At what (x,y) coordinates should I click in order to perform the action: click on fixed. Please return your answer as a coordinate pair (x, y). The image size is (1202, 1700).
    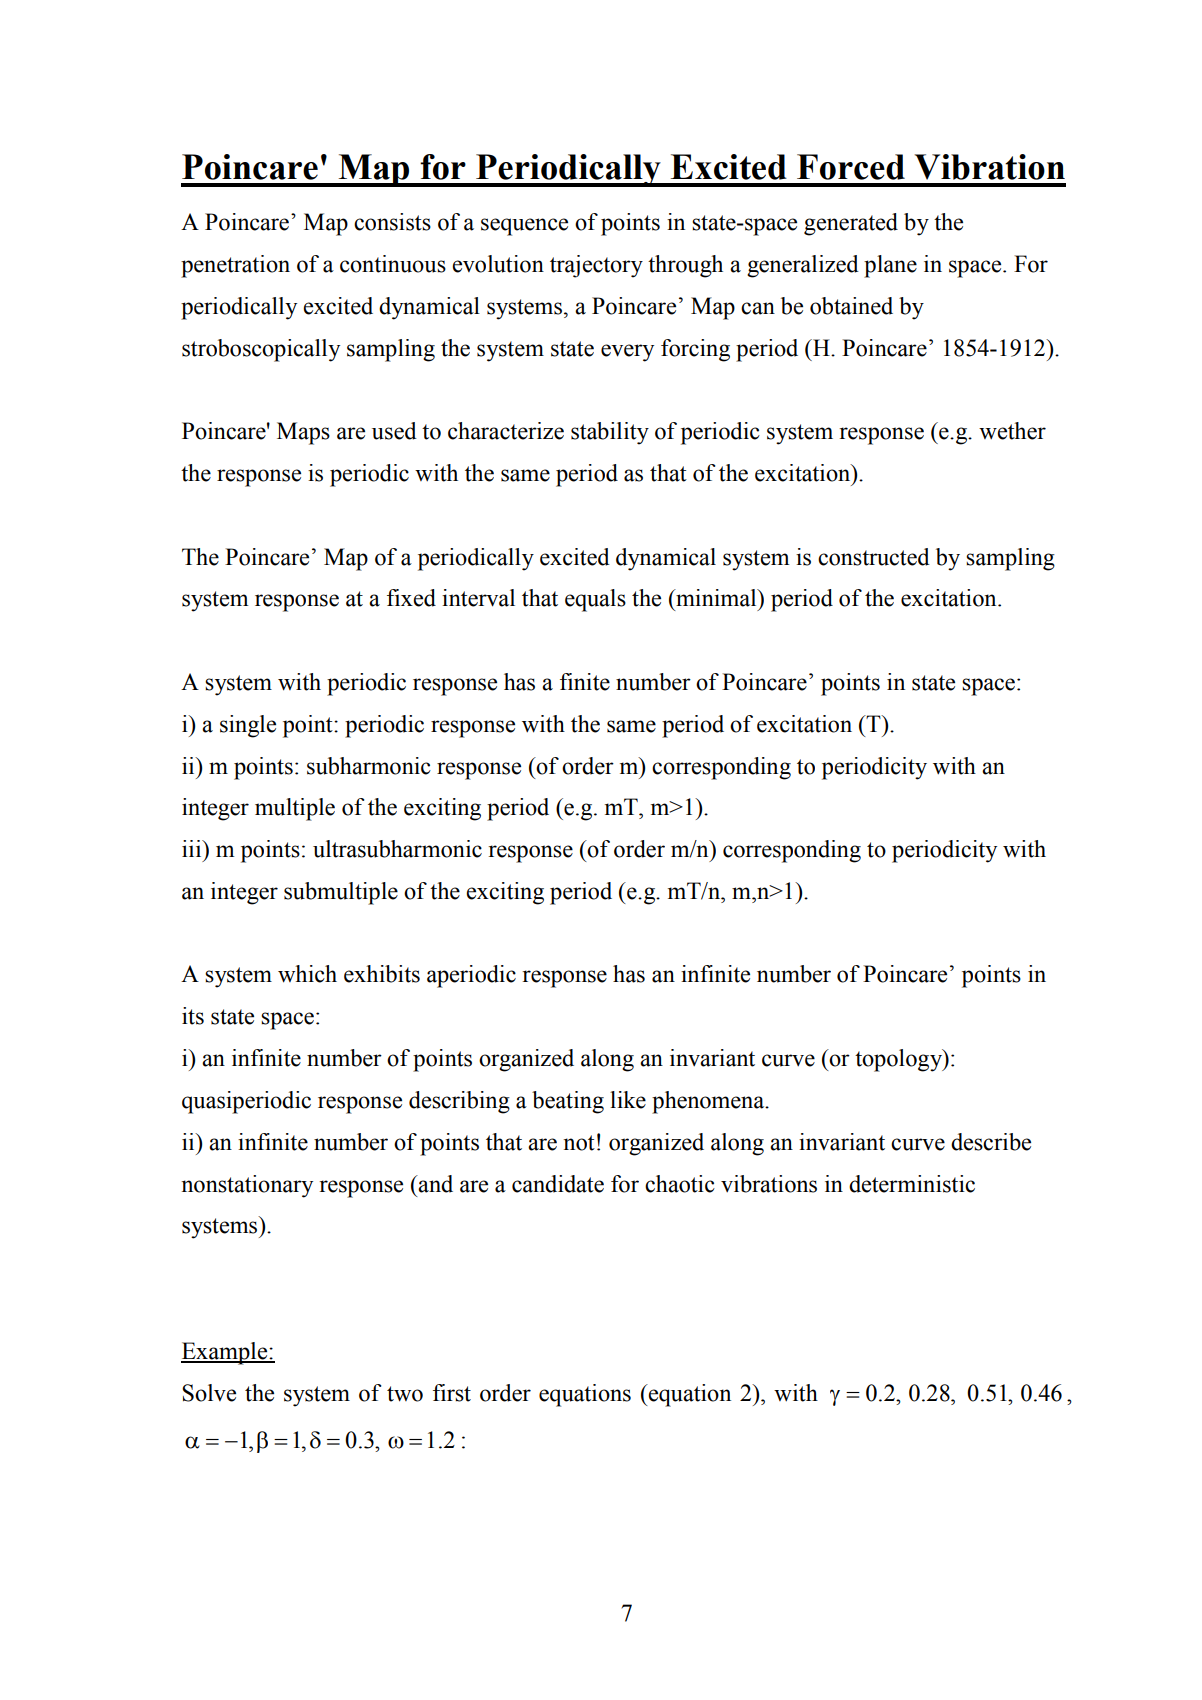
    Looking at the image, I should click on (411, 598).
